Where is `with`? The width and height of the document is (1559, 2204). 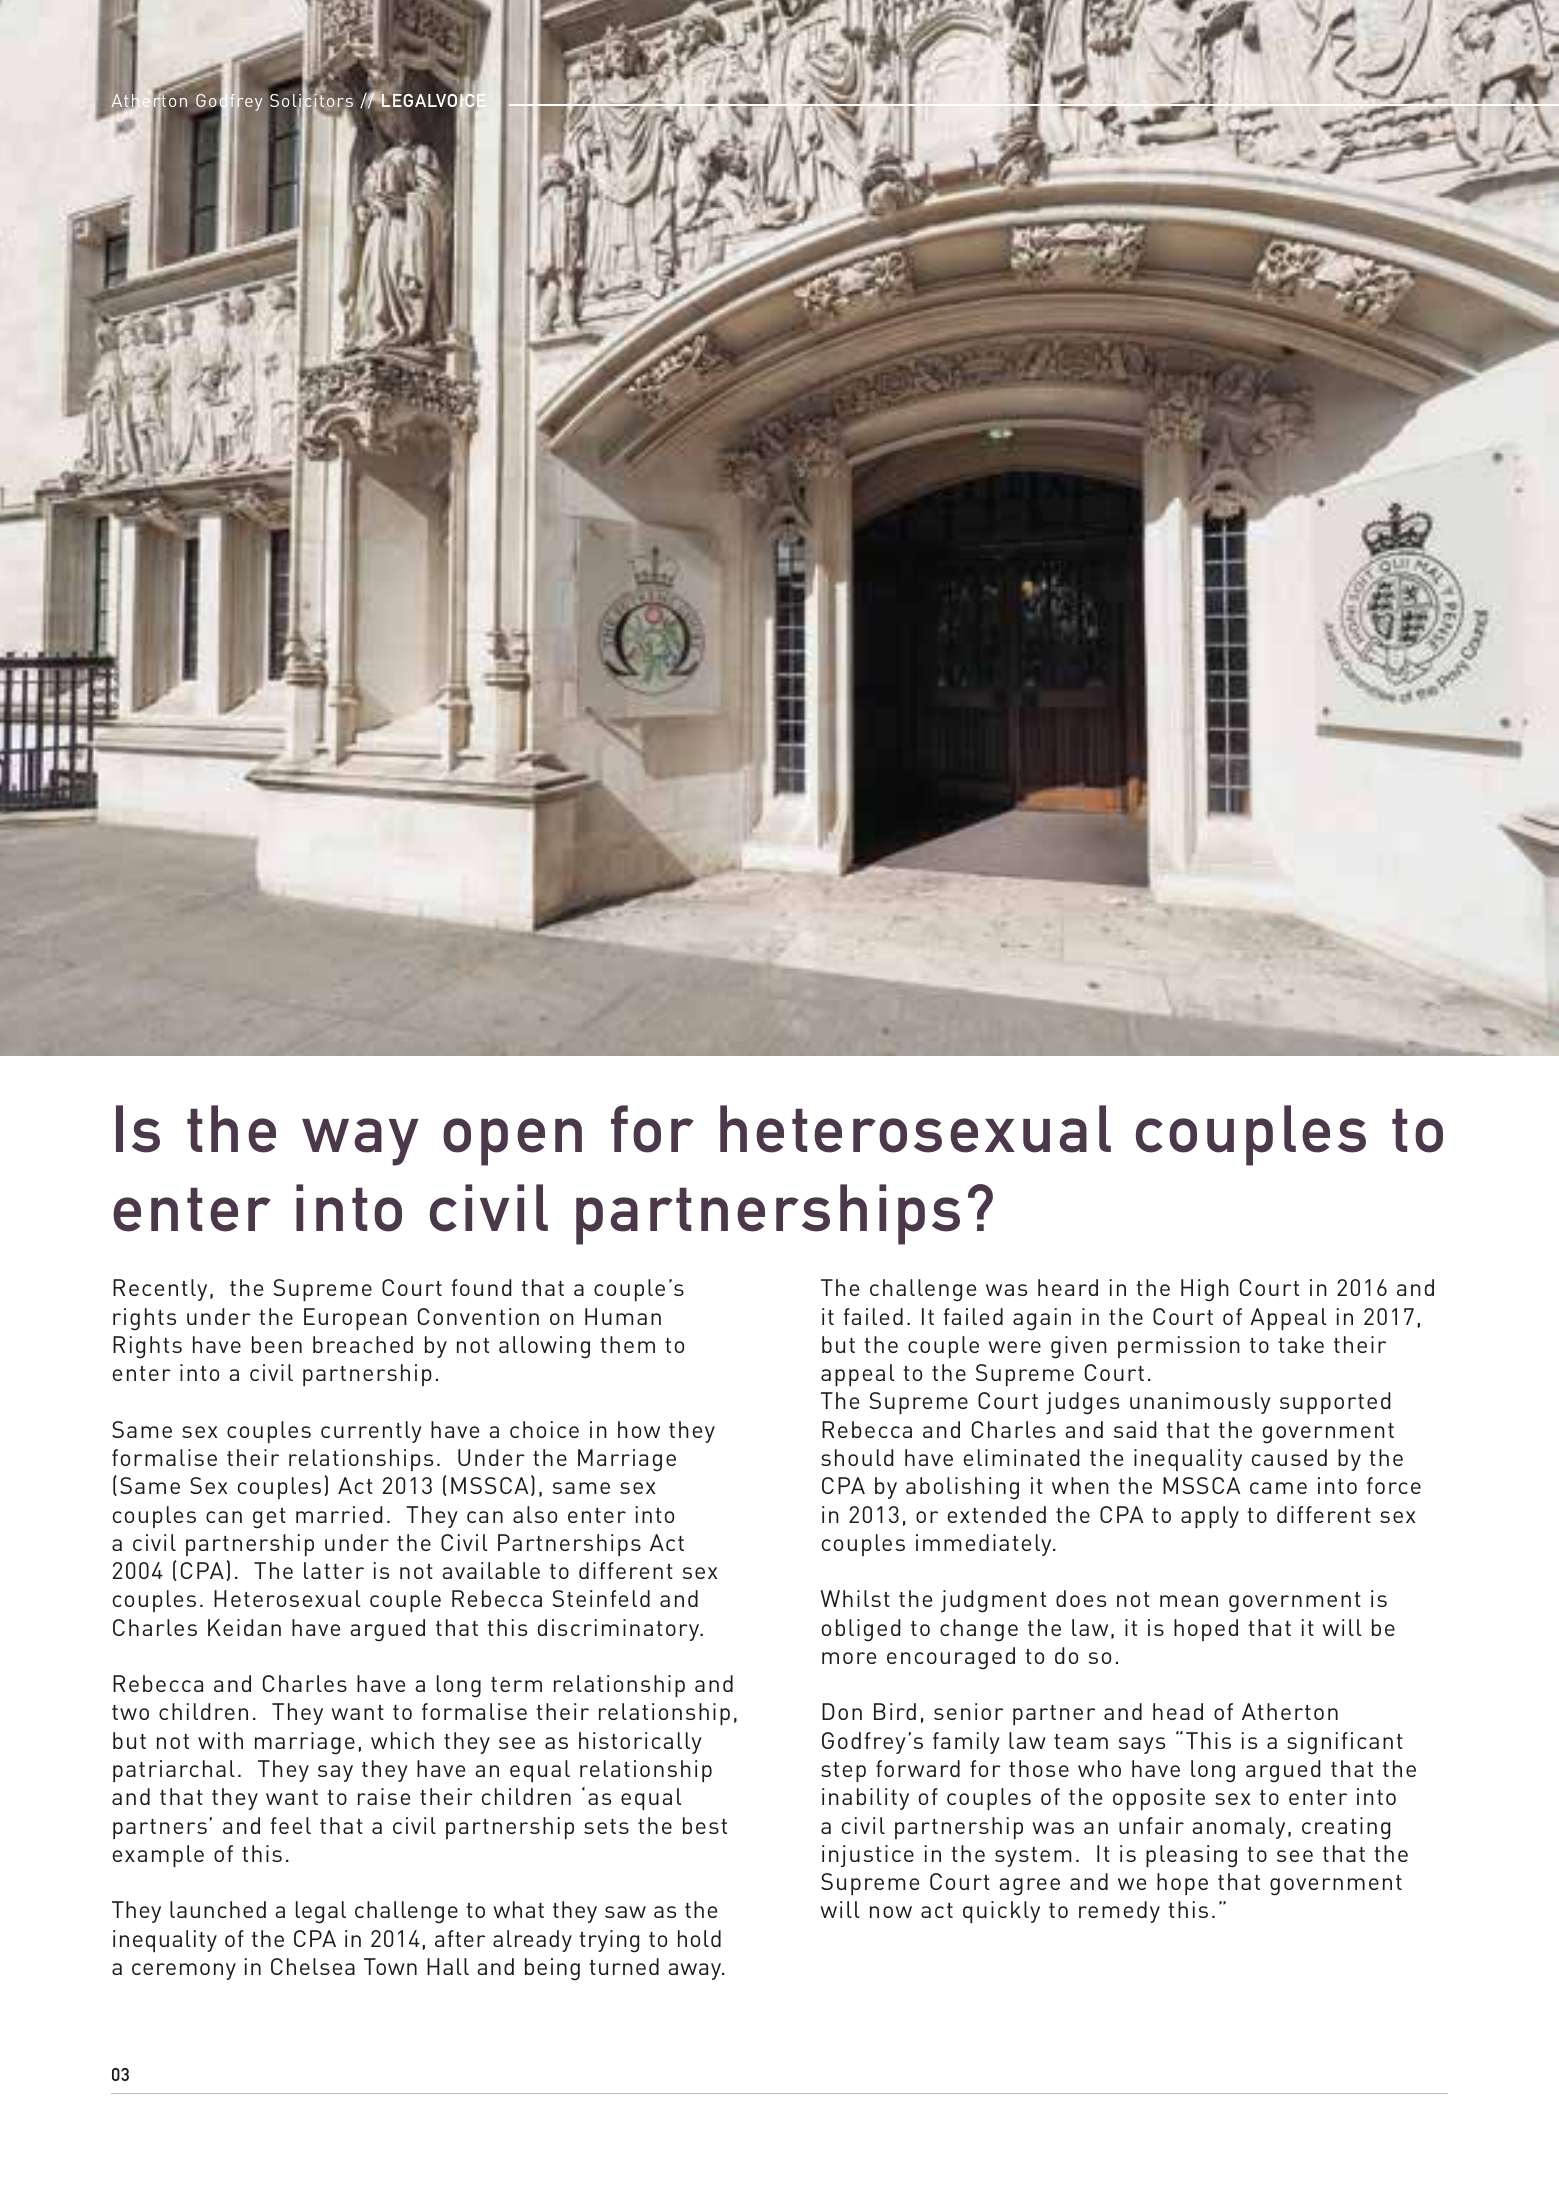
with is located at coordinates (220, 1740).
